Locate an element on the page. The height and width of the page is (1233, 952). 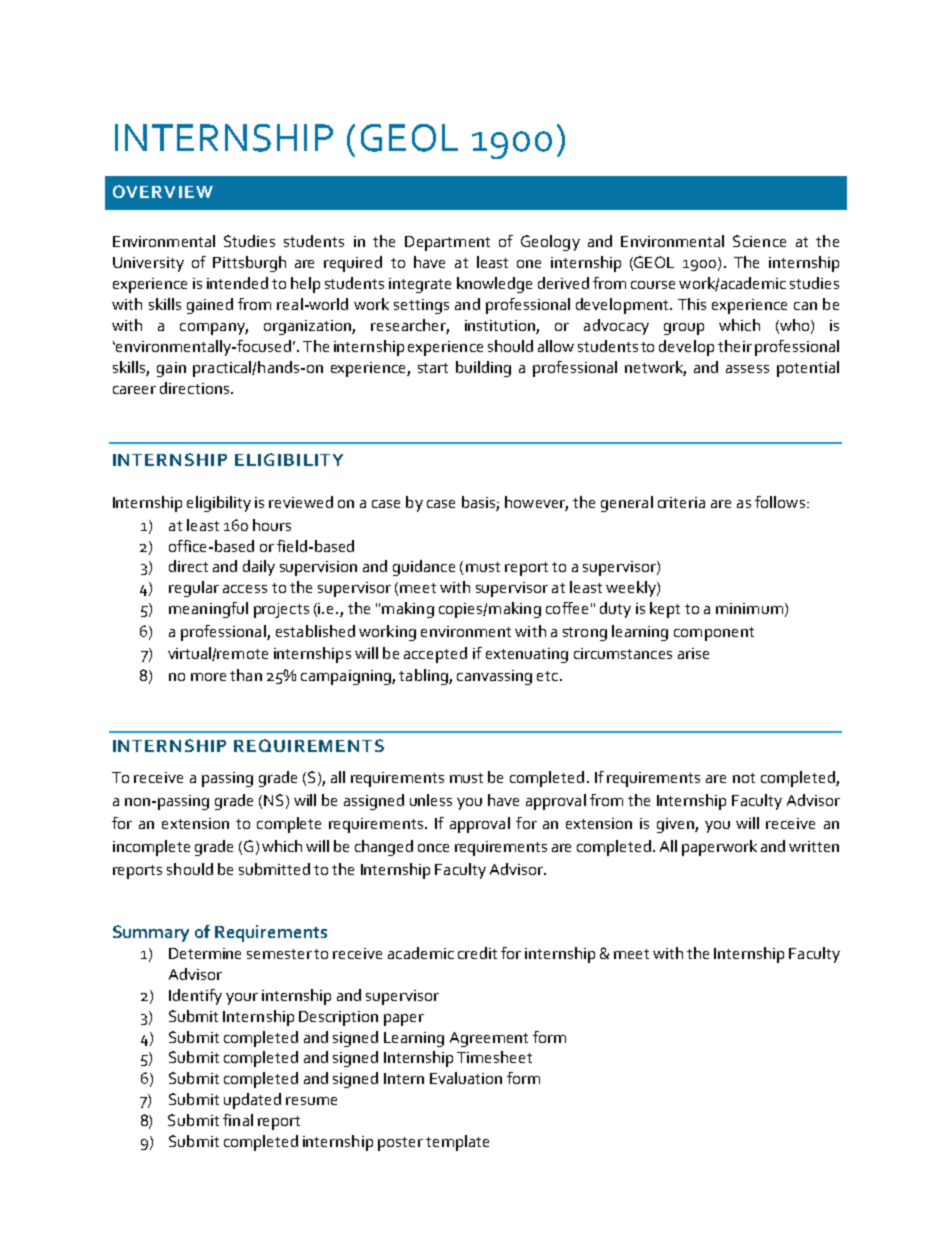
arise is located at coordinates (693, 653).
